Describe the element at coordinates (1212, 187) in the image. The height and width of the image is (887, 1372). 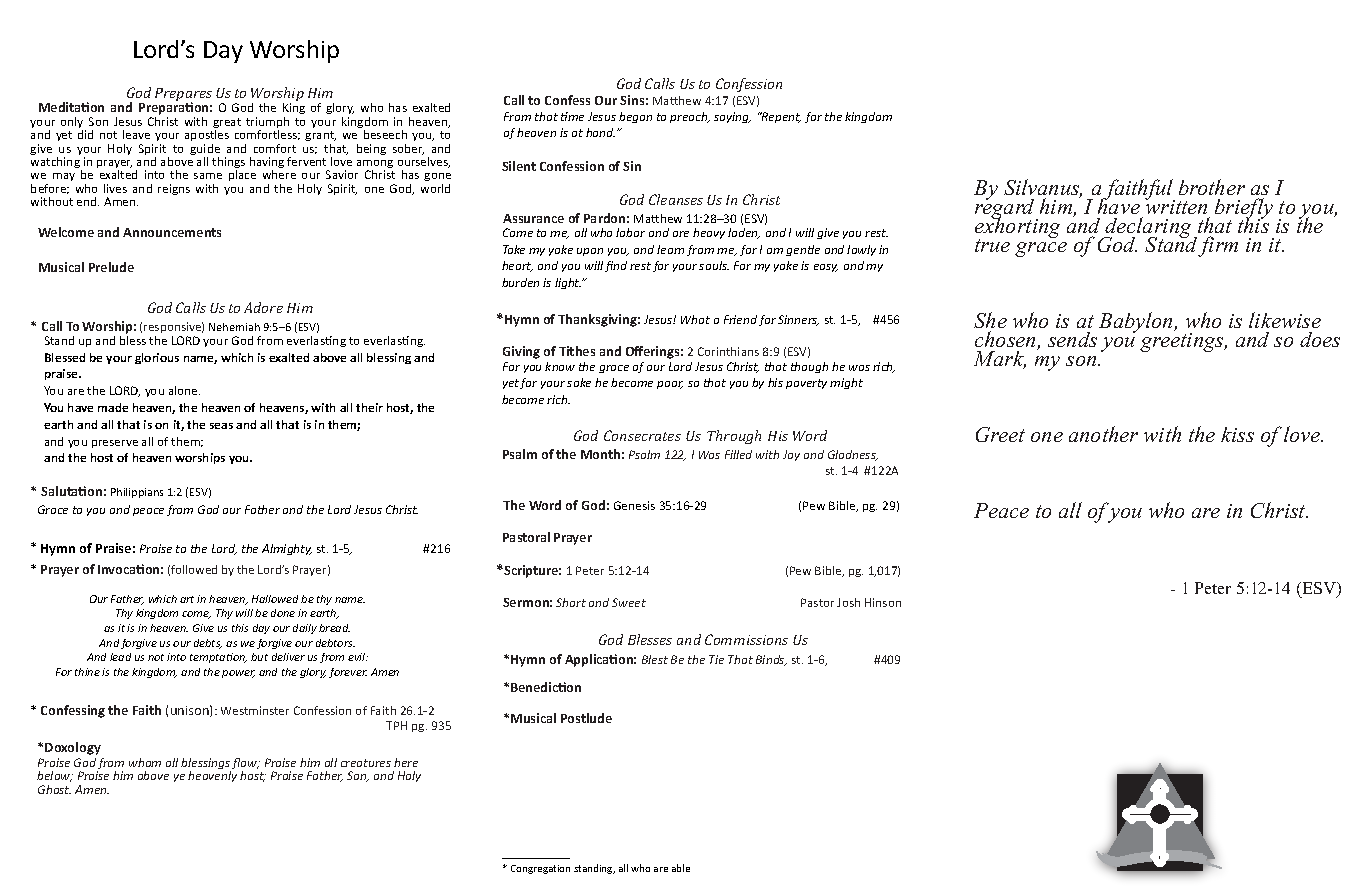
I see `brother` at that location.
